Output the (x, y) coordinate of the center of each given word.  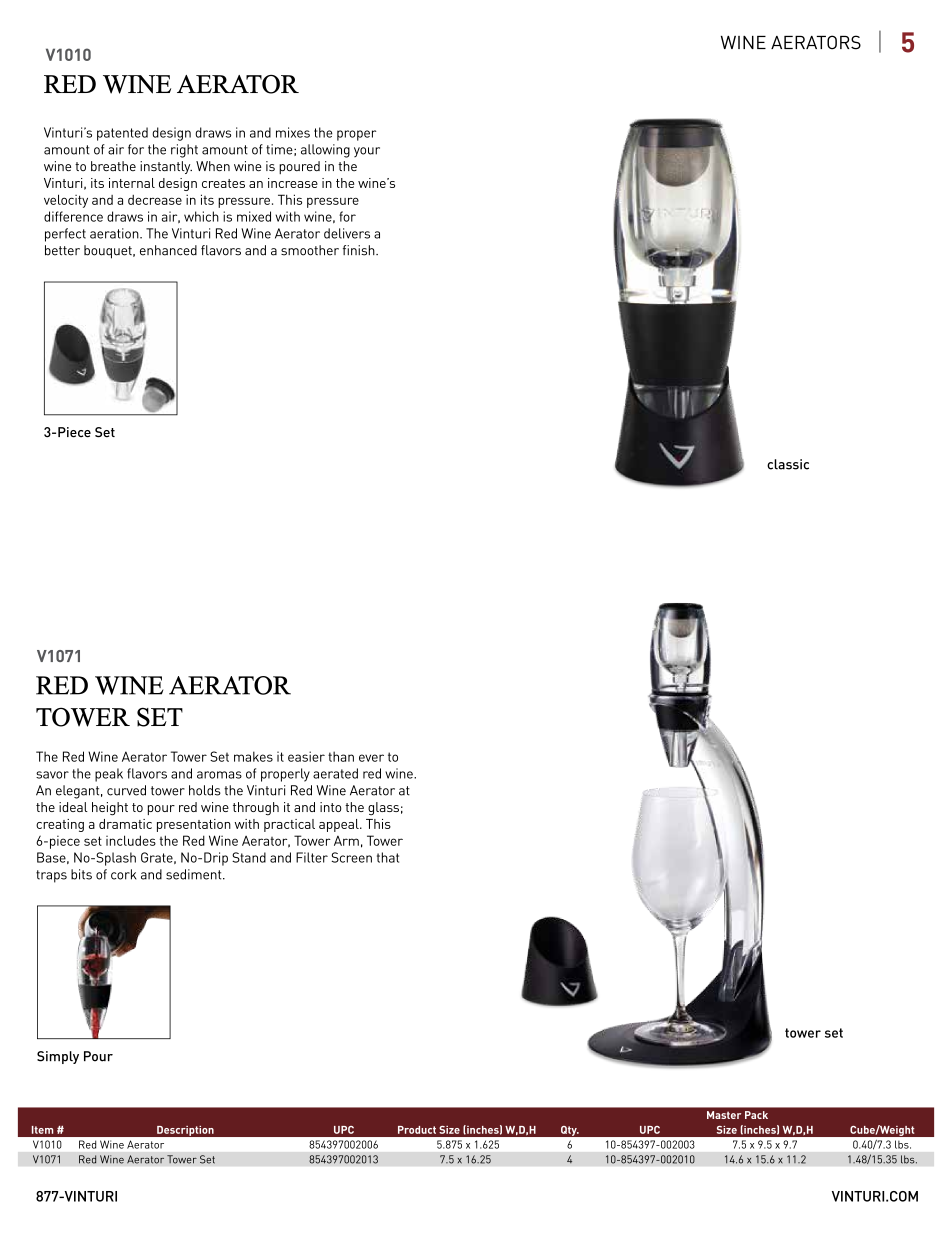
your (367, 152)
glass (383, 809)
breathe (113, 166)
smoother (310, 250)
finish (360, 250)
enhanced (168, 250)
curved (126, 790)
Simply (58, 1057)
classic (788, 464)
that (388, 857)
